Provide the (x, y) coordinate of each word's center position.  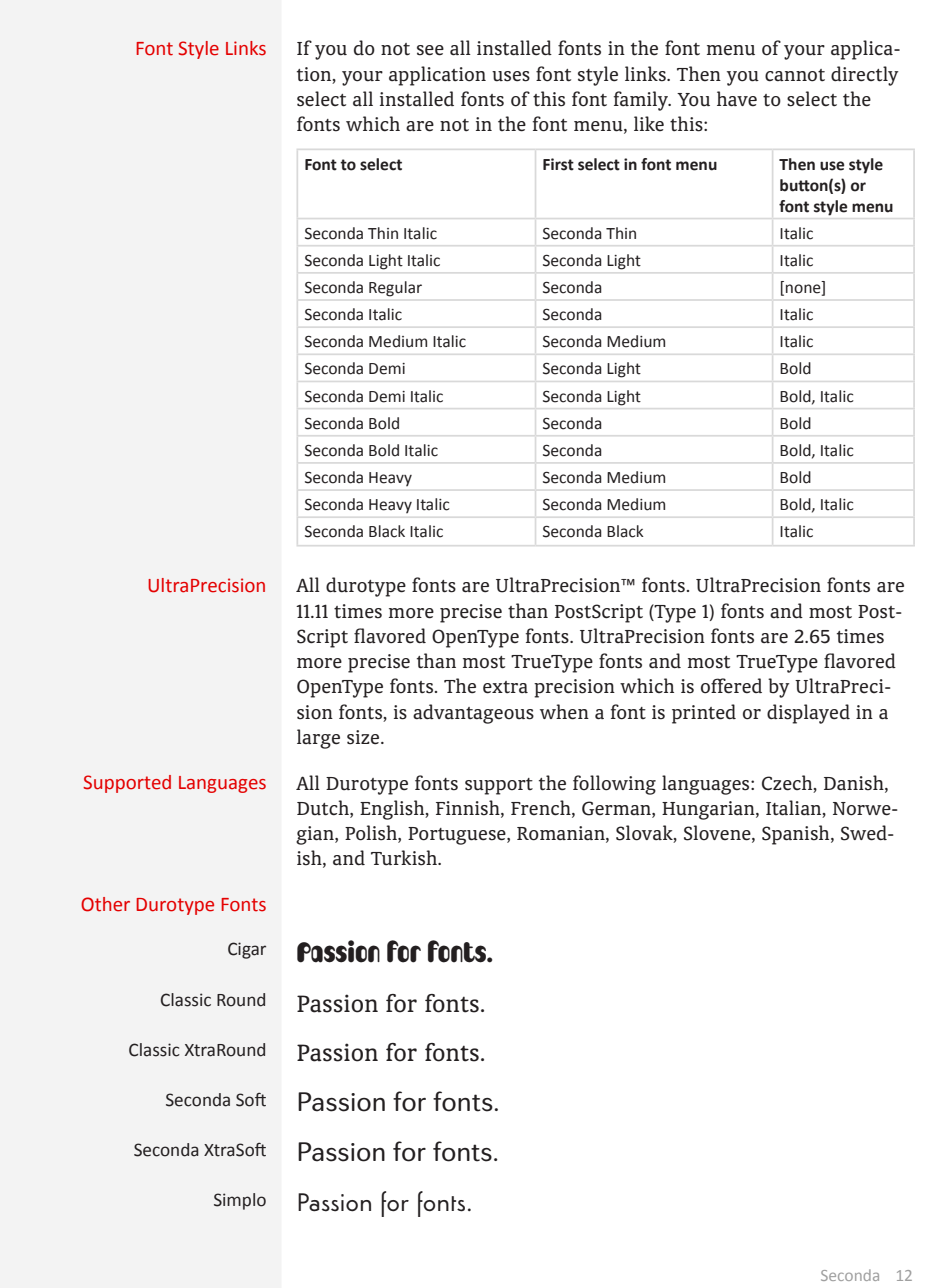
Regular (395, 288)
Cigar (247, 950)
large (318, 739)
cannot (795, 75)
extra (505, 687)
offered (731, 686)
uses (511, 76)
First (558, 164)
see (430, 50)
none (804, 290)
